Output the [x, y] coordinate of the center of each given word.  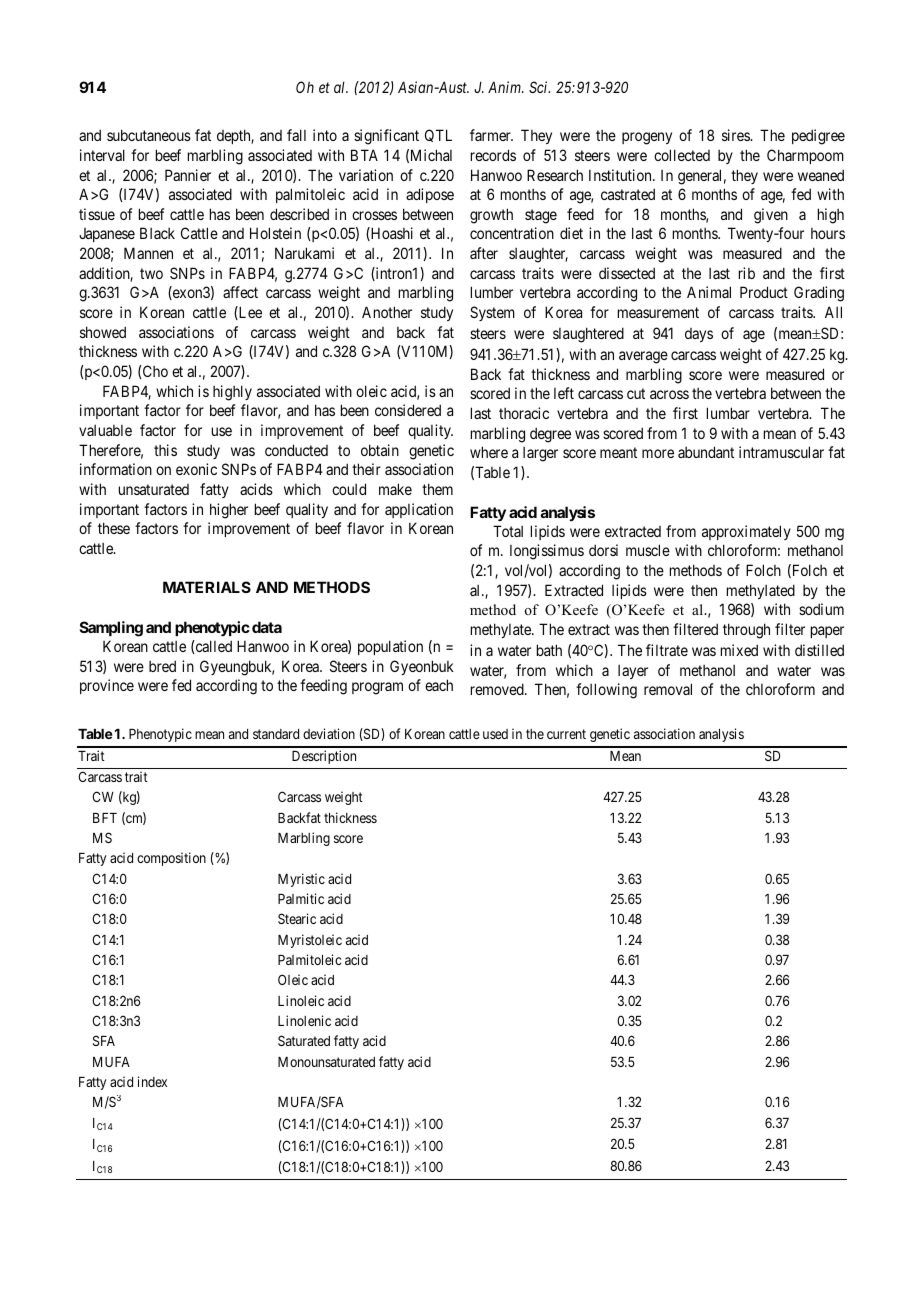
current [566, 734]
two [151, 273]
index [152, 1081]
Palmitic [301, 898]
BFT [105, 818]
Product [764, 292]
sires [736, 135]
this [165, 450]
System [492, 313]
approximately [746, 532]
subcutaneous [149, 135]
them [437, 489]
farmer [491, 135]
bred [162, 666]
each [439, 685]
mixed [739, 650]
